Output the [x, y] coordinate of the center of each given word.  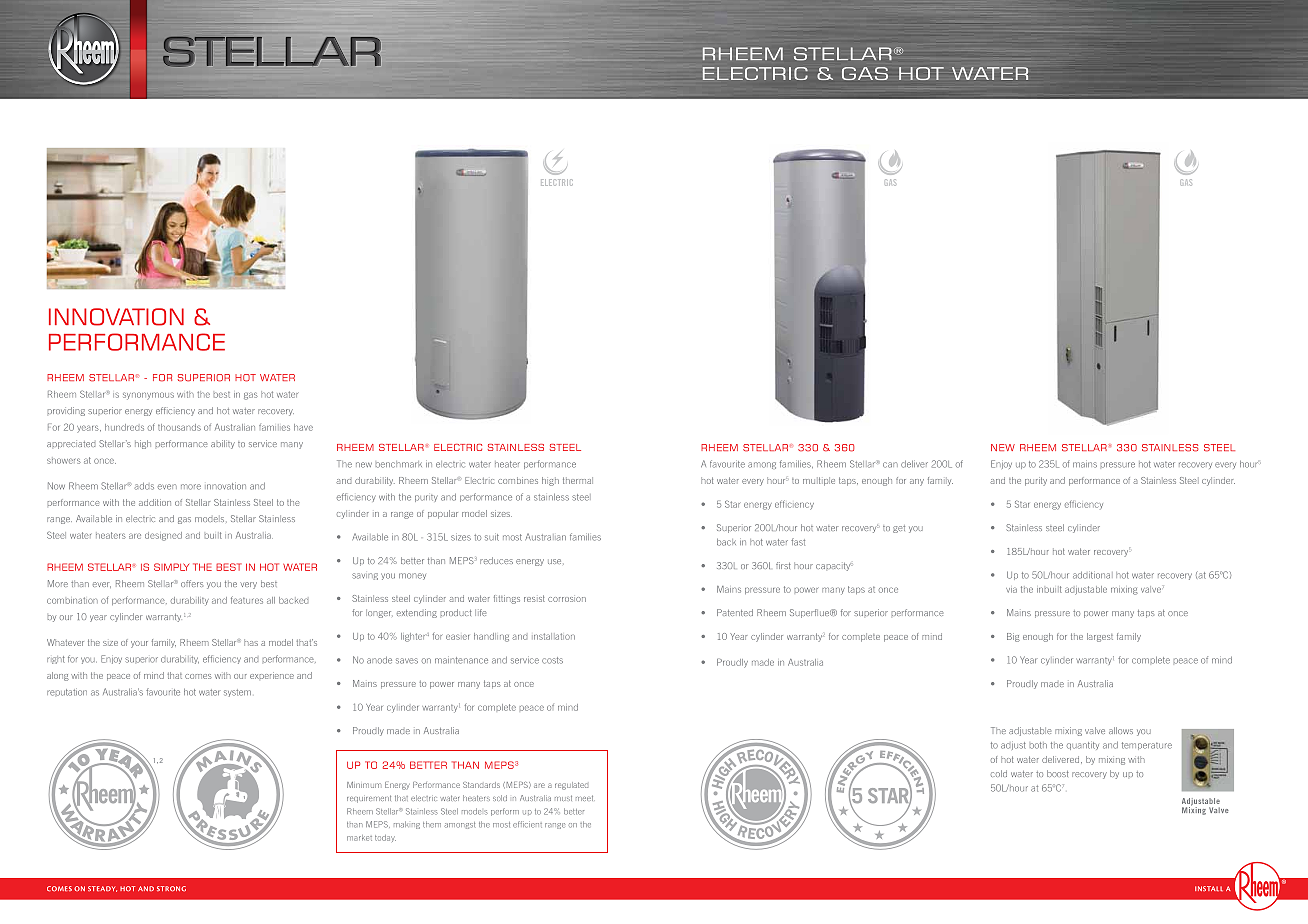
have [303, 427]
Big [1013, 637]
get [899, 529]
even [167, 487]
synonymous [148, 396]
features [247, 600]
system [237, 693]
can [890, 465]
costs [552, 660]
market [359, 838]
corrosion [567, 599]
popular [443, 514]
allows [1121, 730]
